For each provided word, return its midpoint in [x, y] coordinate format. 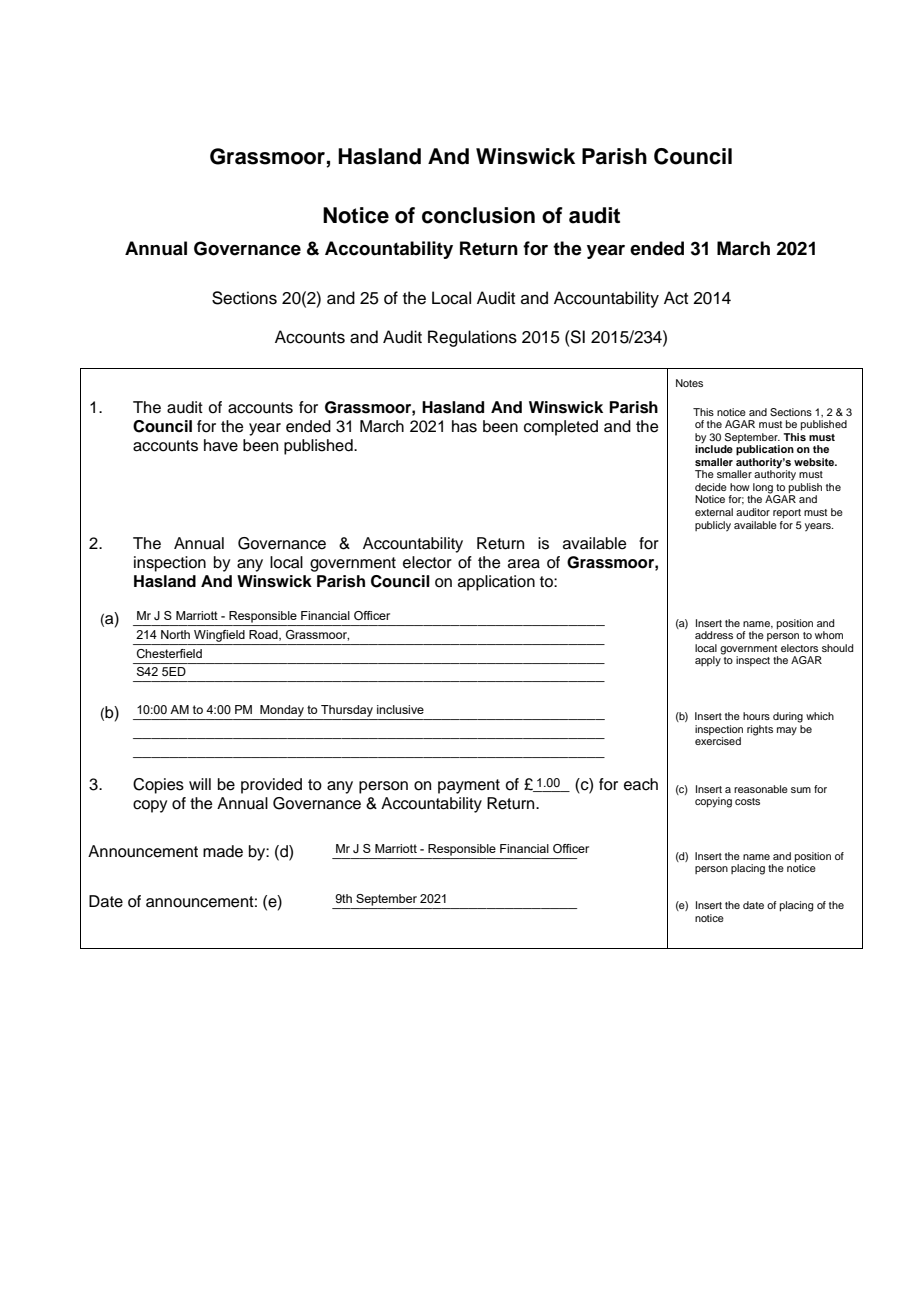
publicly [713, 526]
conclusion [478, 215]
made [223, 851]
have [221, 445]
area [524, 564]
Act [676, 298]
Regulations [472, 338]
